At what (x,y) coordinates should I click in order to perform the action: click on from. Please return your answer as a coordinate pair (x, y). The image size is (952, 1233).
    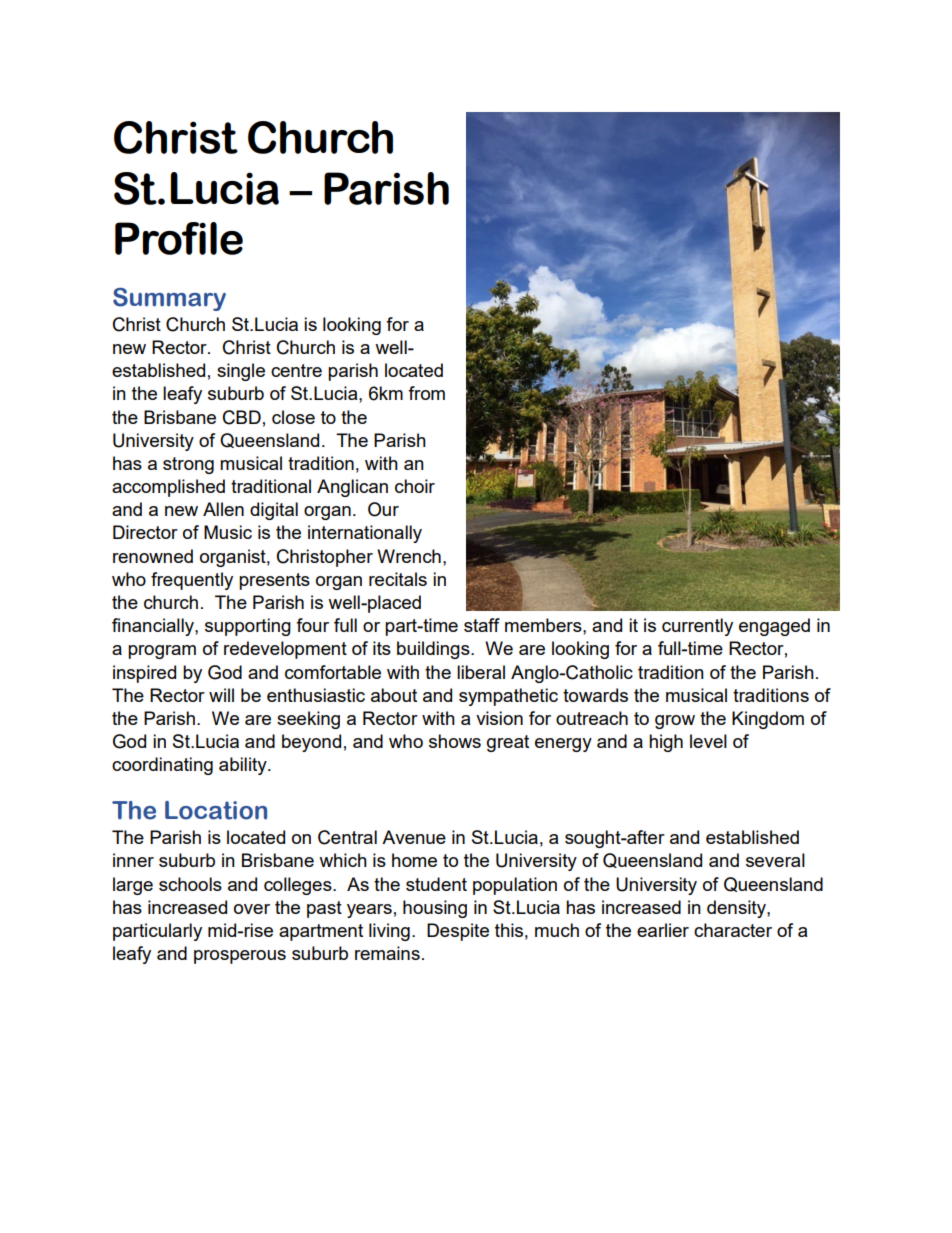
    Looking at the image, I should click on (426, 393).
